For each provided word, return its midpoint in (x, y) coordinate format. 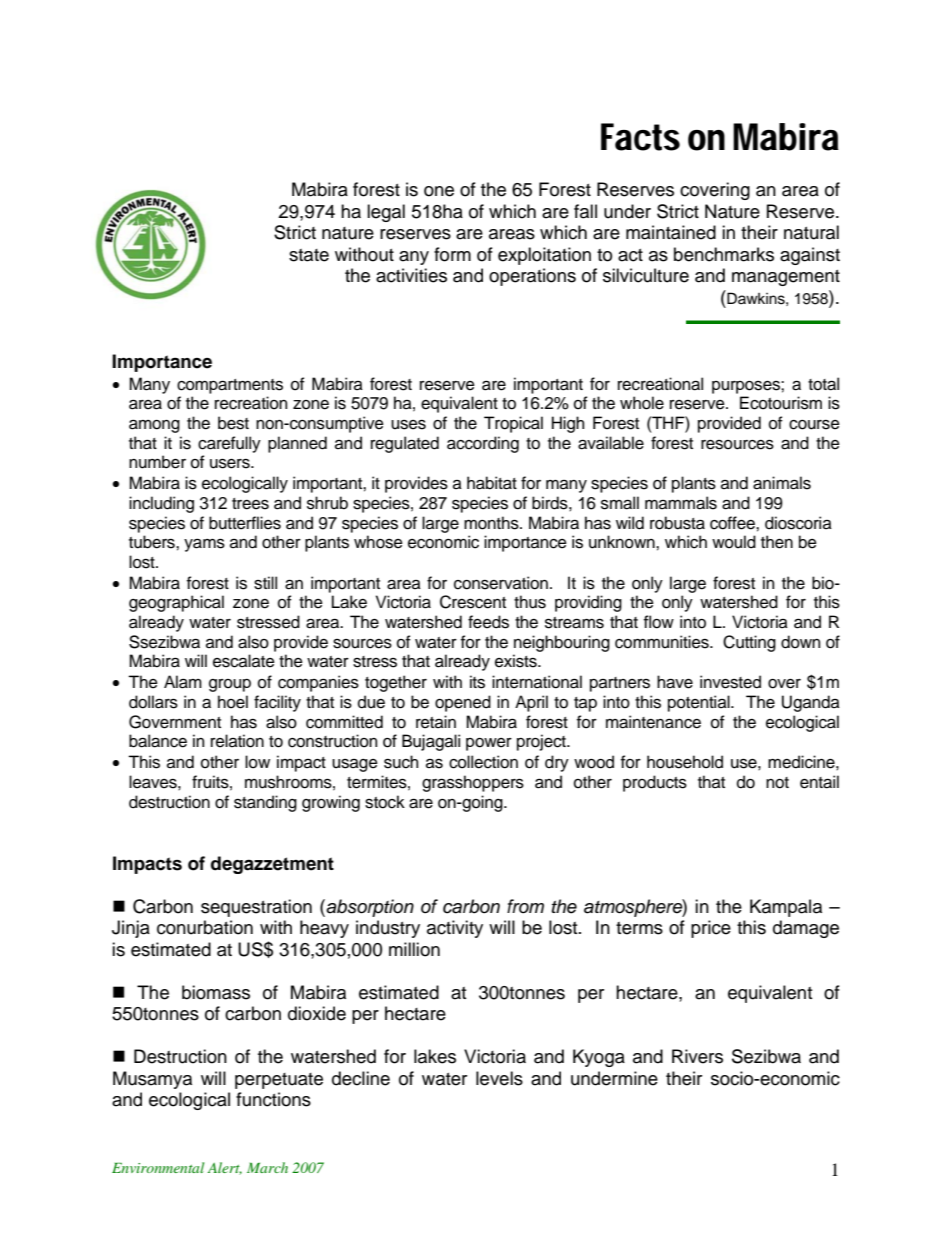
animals (782, 483)
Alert (225, 1168)
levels (499, 1078)
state (309, 255)
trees (250, 504)
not (777, 783)
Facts (640, 137)
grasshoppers (473, 783)
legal (386, 213)
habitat (492, 483)
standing (265, 803)
